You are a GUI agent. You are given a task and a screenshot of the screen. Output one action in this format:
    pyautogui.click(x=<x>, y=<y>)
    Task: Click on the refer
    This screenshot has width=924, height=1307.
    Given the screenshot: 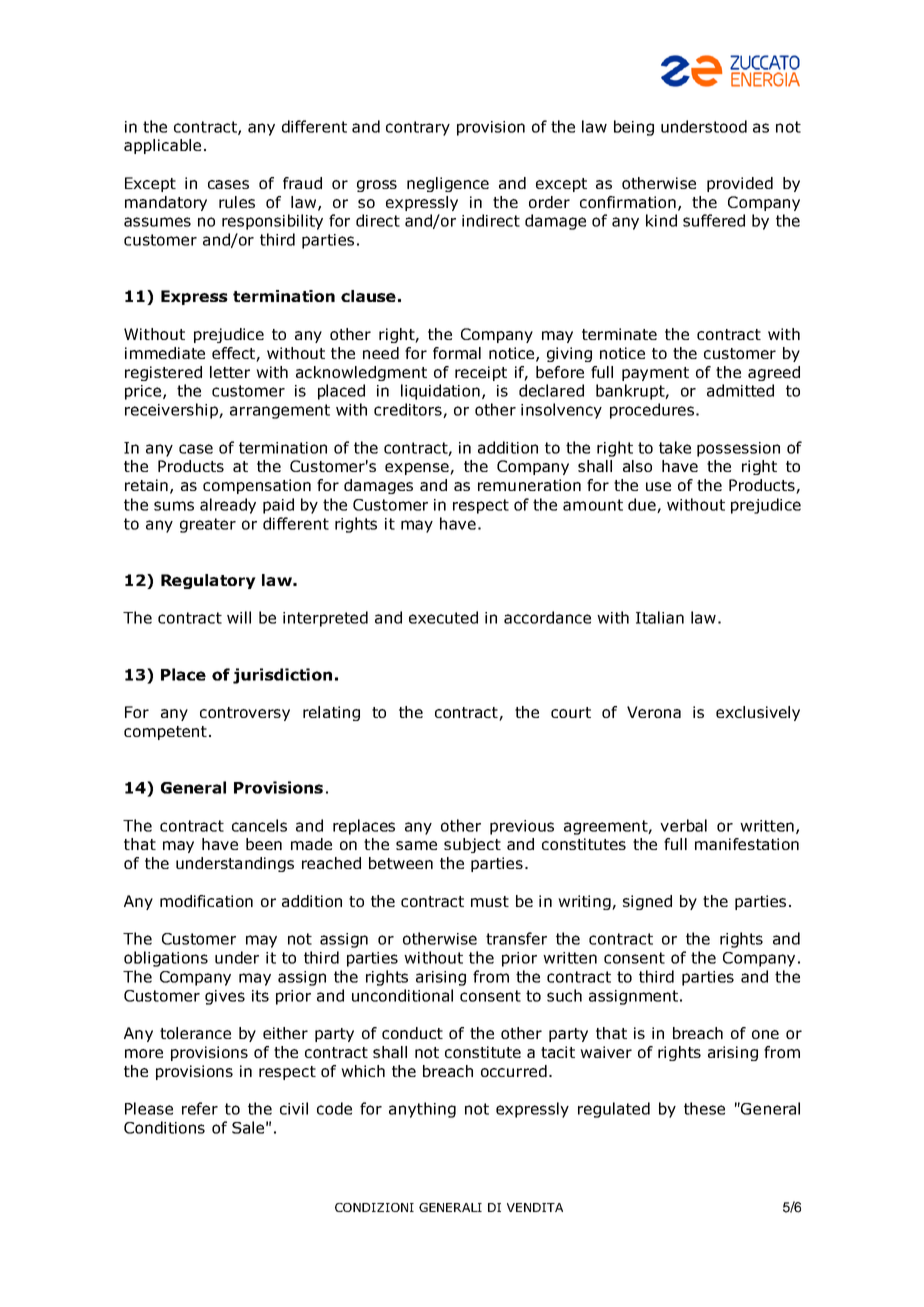 What is the action you would take?
    pyautogui.click(x=200, y=1108)
